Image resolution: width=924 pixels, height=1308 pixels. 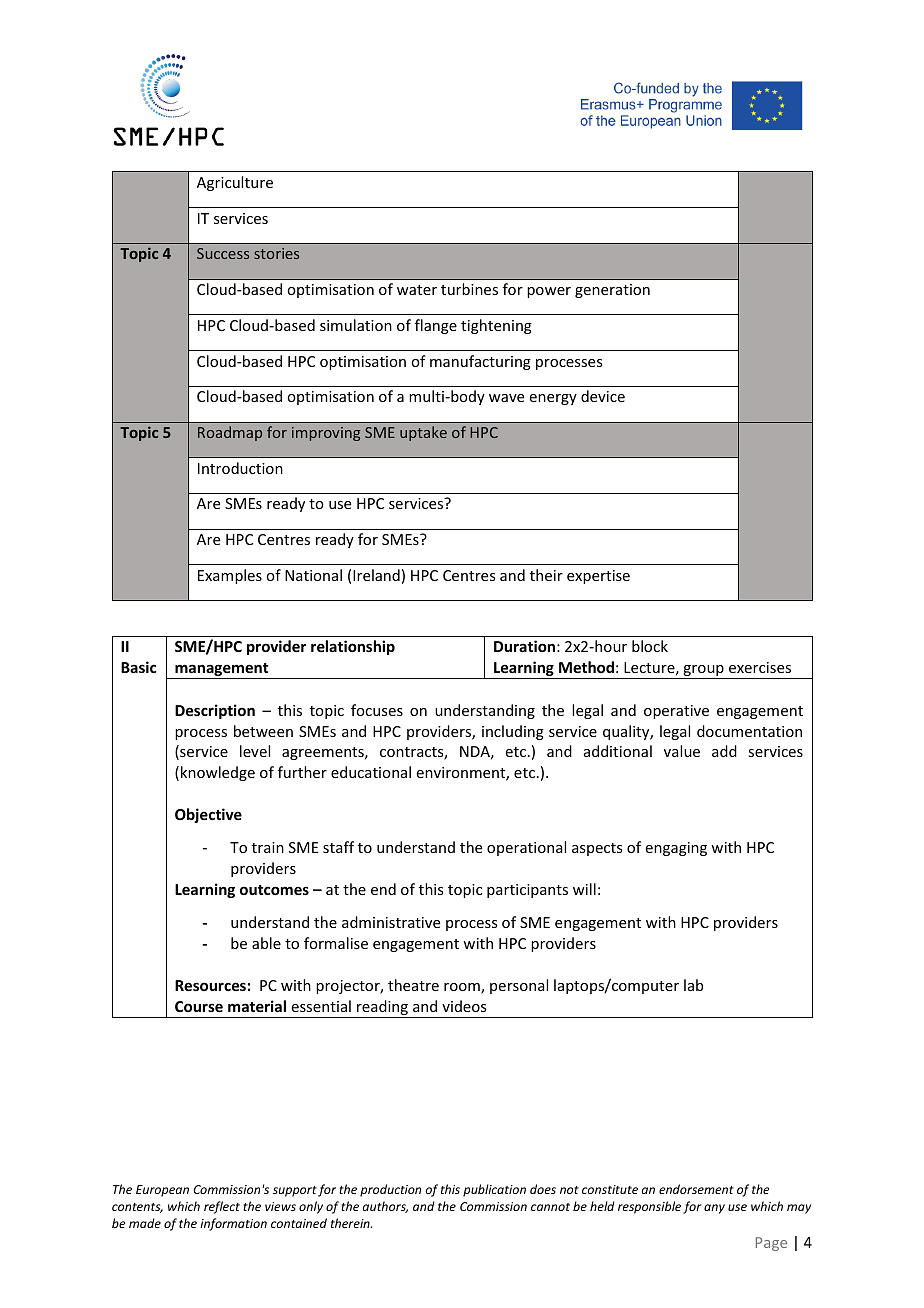 What do you see at coordinates (612, 291) in the page?
I see `generation` at bounding box center [612, 291].
